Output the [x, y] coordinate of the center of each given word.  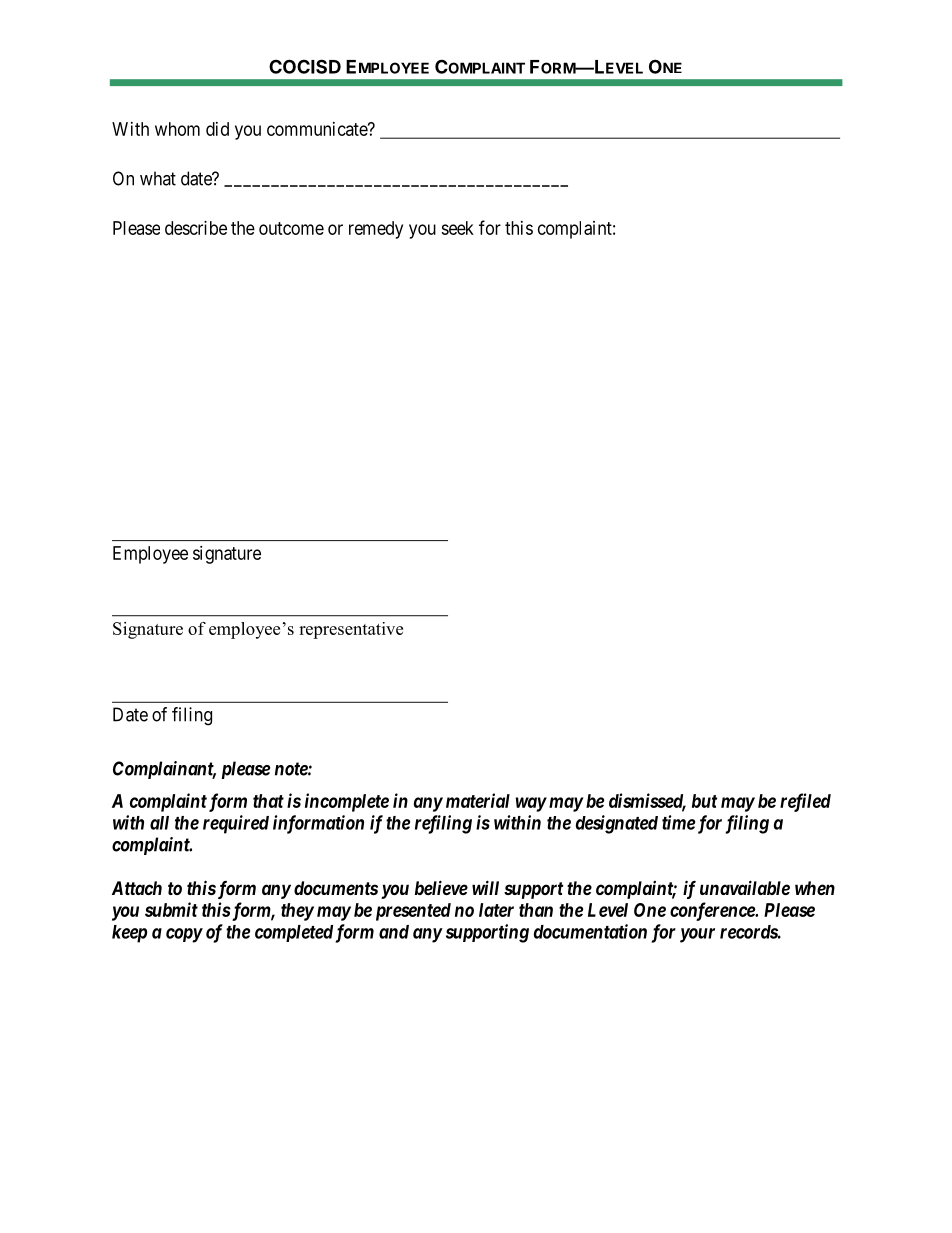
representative [351, 630]
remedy [376, 230]
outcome [291, 228]
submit [171, 909]
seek [457, 228]
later [496, 910]
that [268, 801]
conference [713, 911]
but [704, 801]
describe [196, 228]
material [478, 800]
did [217, 129]
